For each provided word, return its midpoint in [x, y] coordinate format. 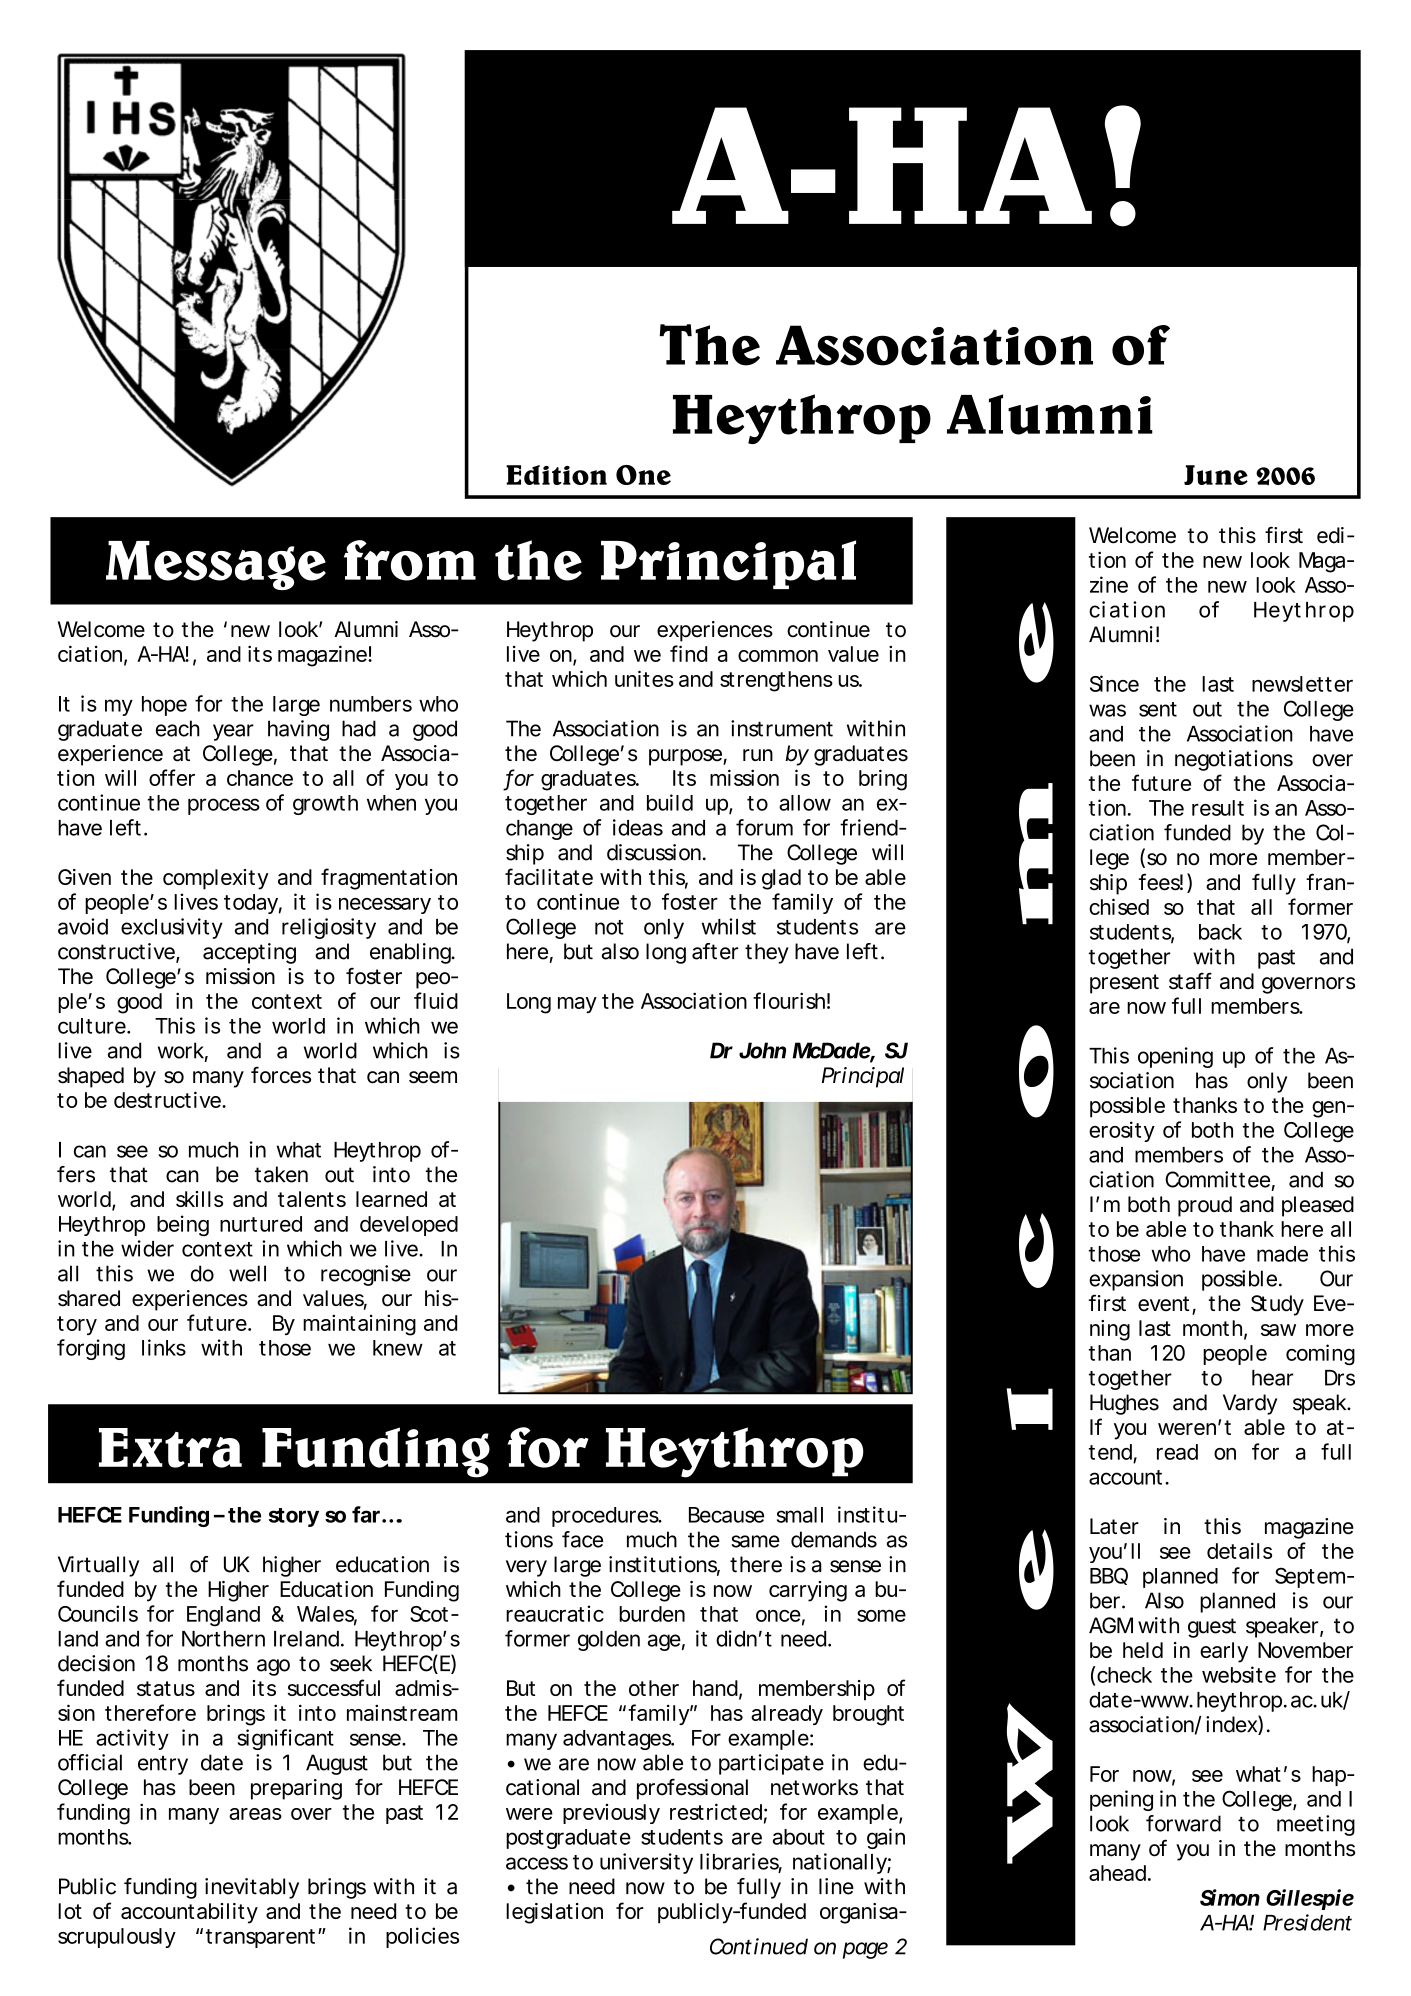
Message [216, 565]
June [1216, 475]
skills [199, 1199]
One [643, 475]
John [762, 1050]
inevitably [252, 1888]
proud [1205, 1206]
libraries [741, 1862]
